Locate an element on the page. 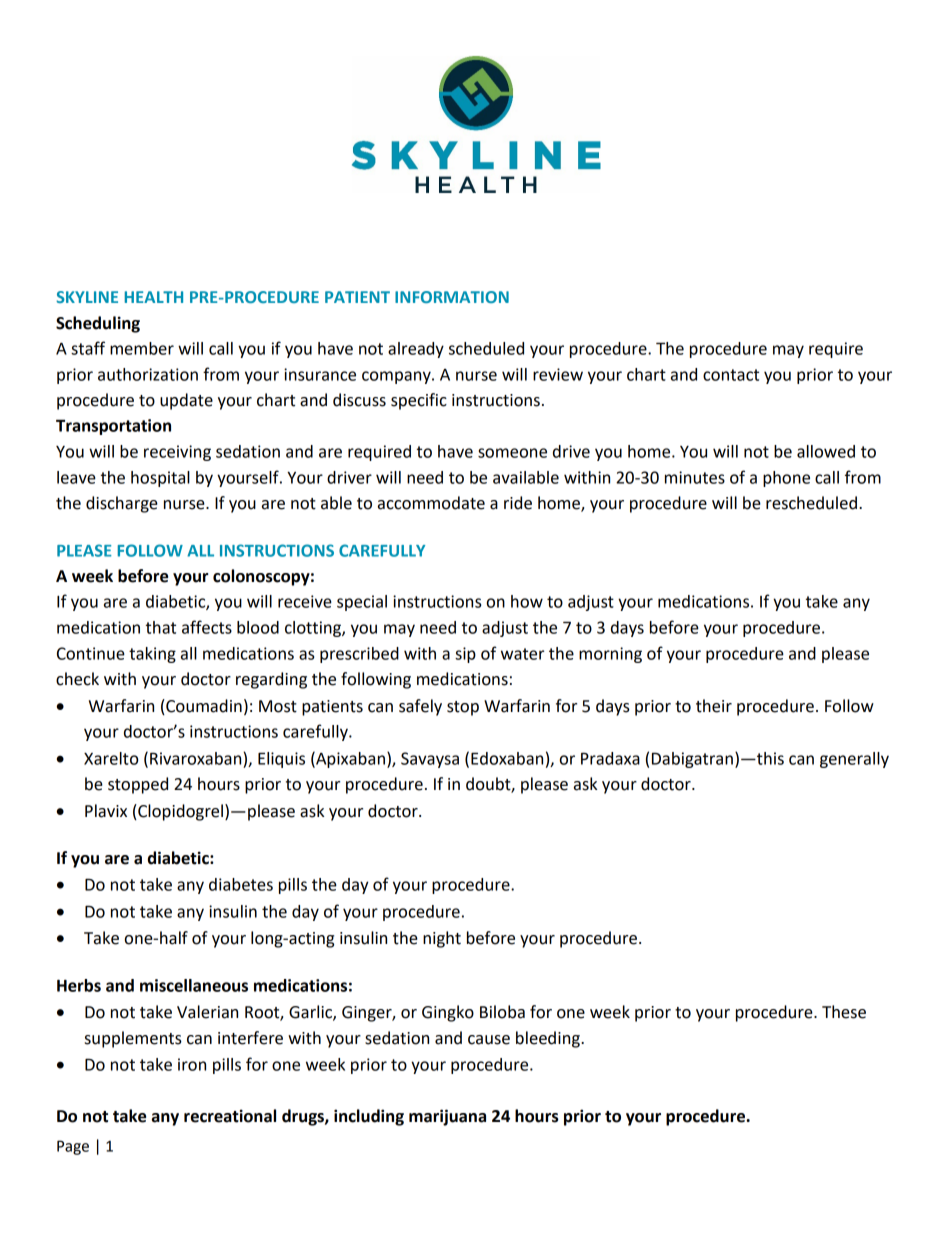 The width and height of the image is (952, 1233). HEALTH is located at coordinates (153, 297).
